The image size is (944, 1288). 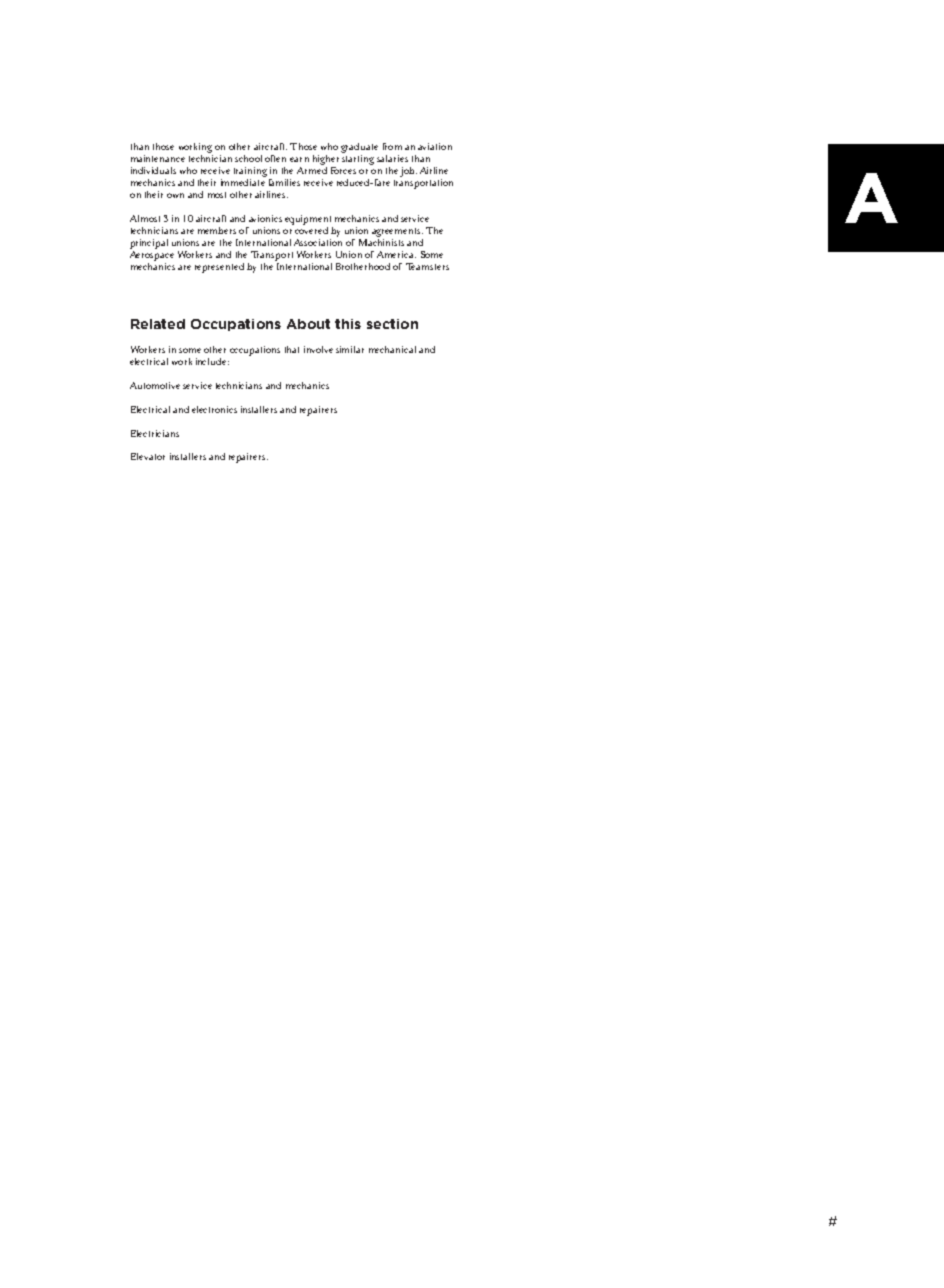 What do you see at coordinates (158, 158) in the screenshot?
I see `maintenance` at bounding box center [158, 158].
